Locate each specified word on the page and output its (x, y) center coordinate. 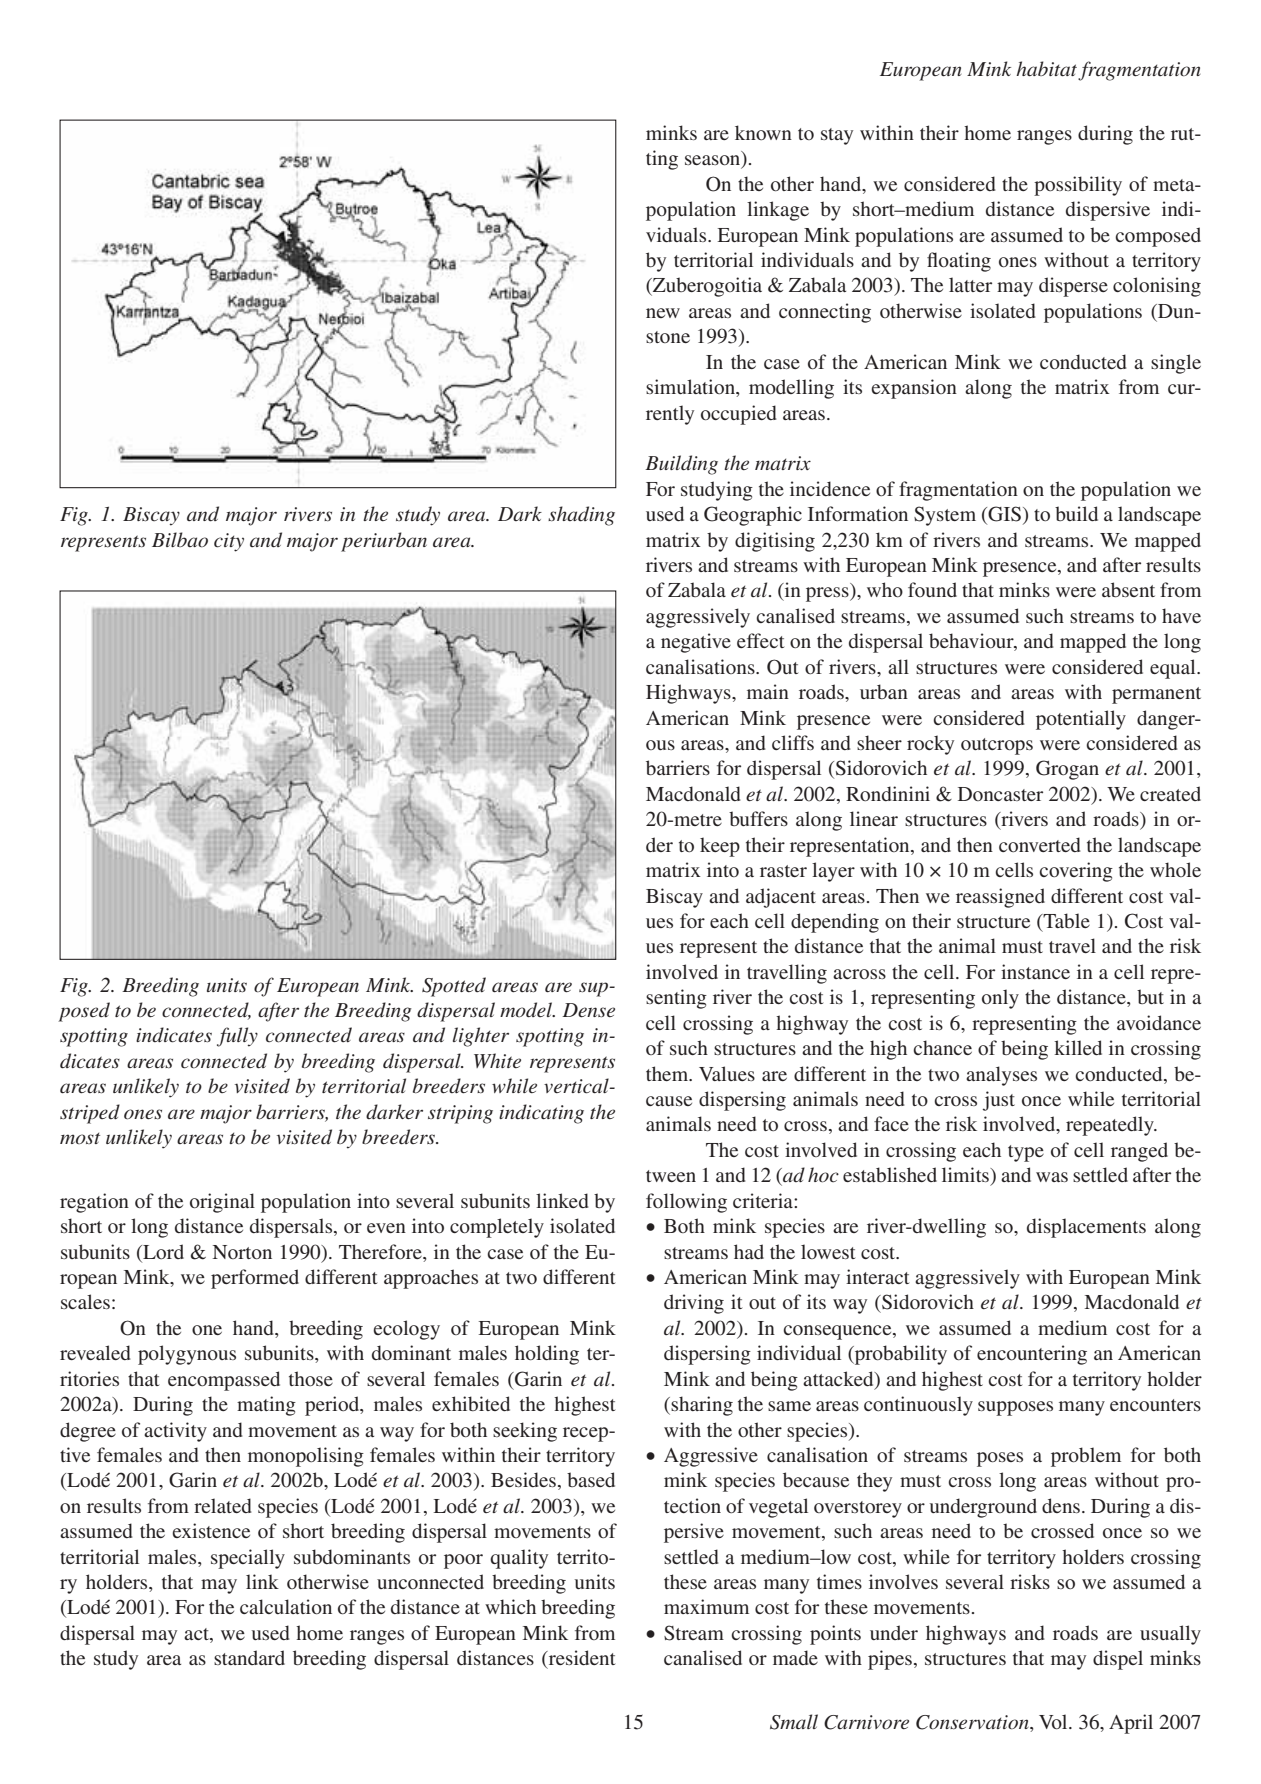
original (222, 1203)
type (1026, 1153)
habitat (1046, 69)
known (763, 132)
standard (249, 1657)
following (686, 1203)
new (663, 313)
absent (1128, 589)
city (229, 542)
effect (761, 640)
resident (581, 1659)
